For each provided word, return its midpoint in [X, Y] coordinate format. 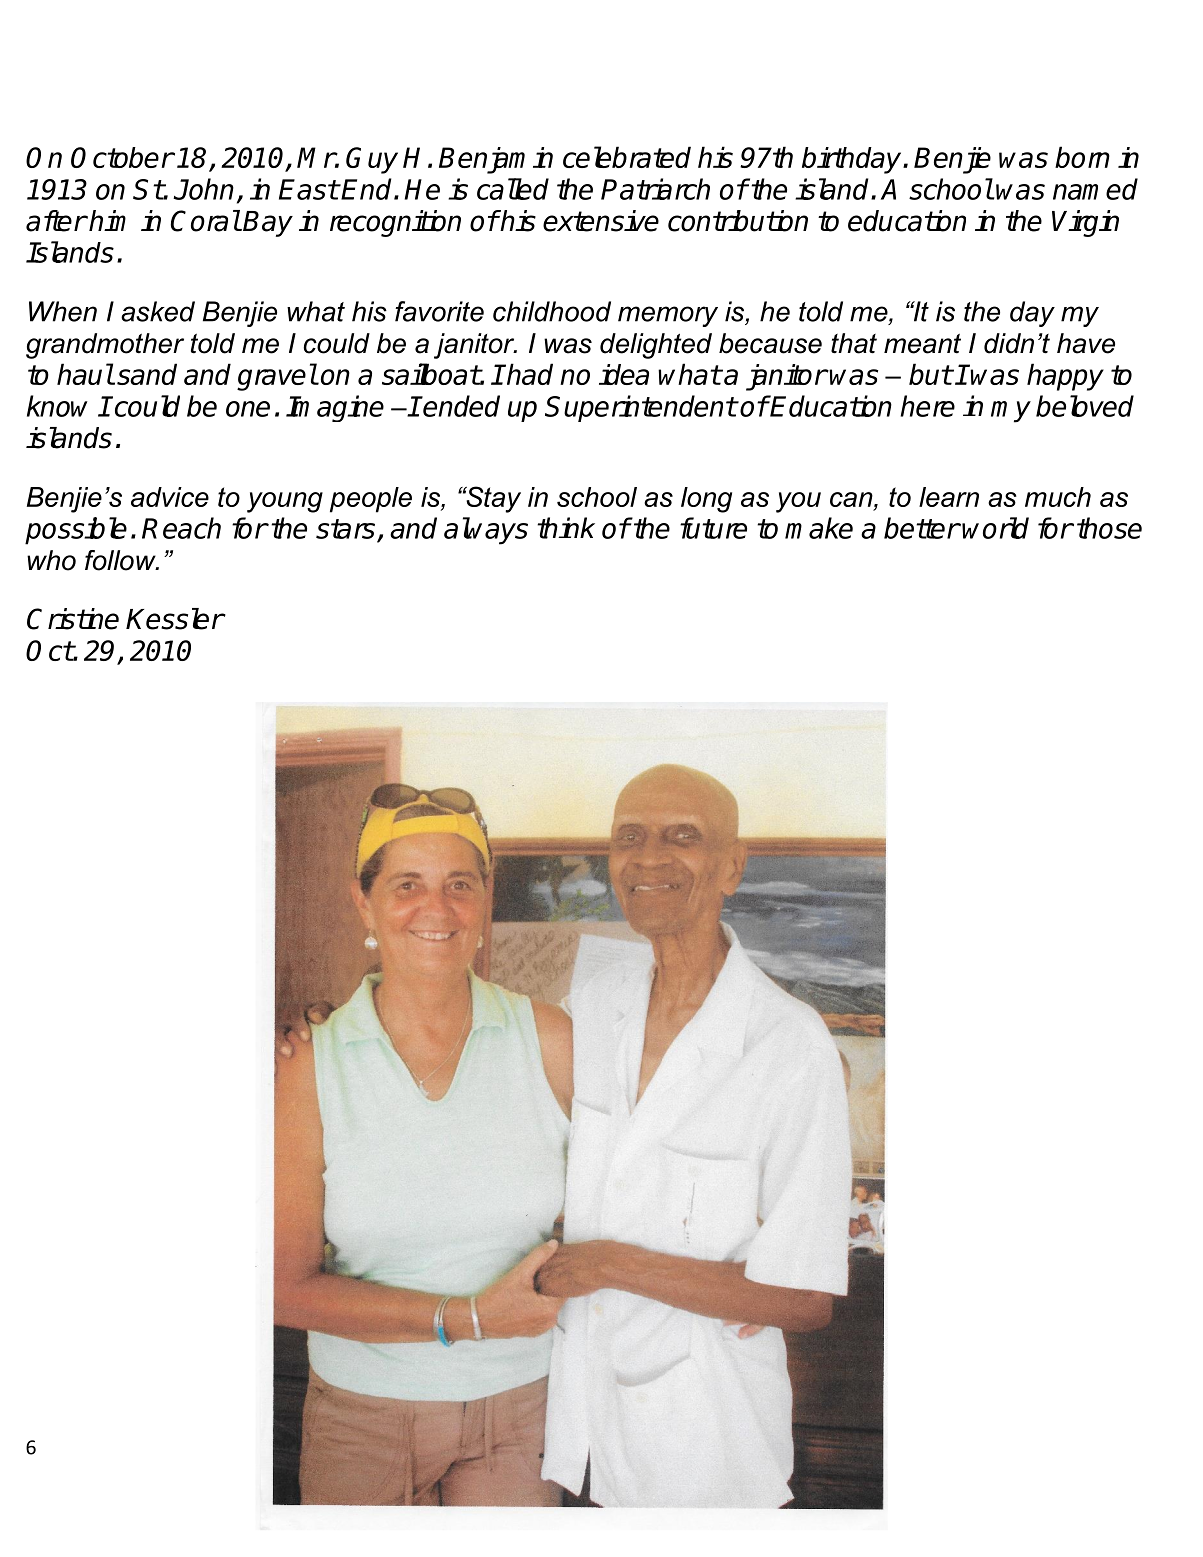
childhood [552, 311]
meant [922, 344]
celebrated [627, 157]
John [203, 189]
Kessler [175, 619]
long [706, 500]
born [1082, 157]
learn [949, 497]
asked [158, 311]
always [486, 531]
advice [170, 497]
